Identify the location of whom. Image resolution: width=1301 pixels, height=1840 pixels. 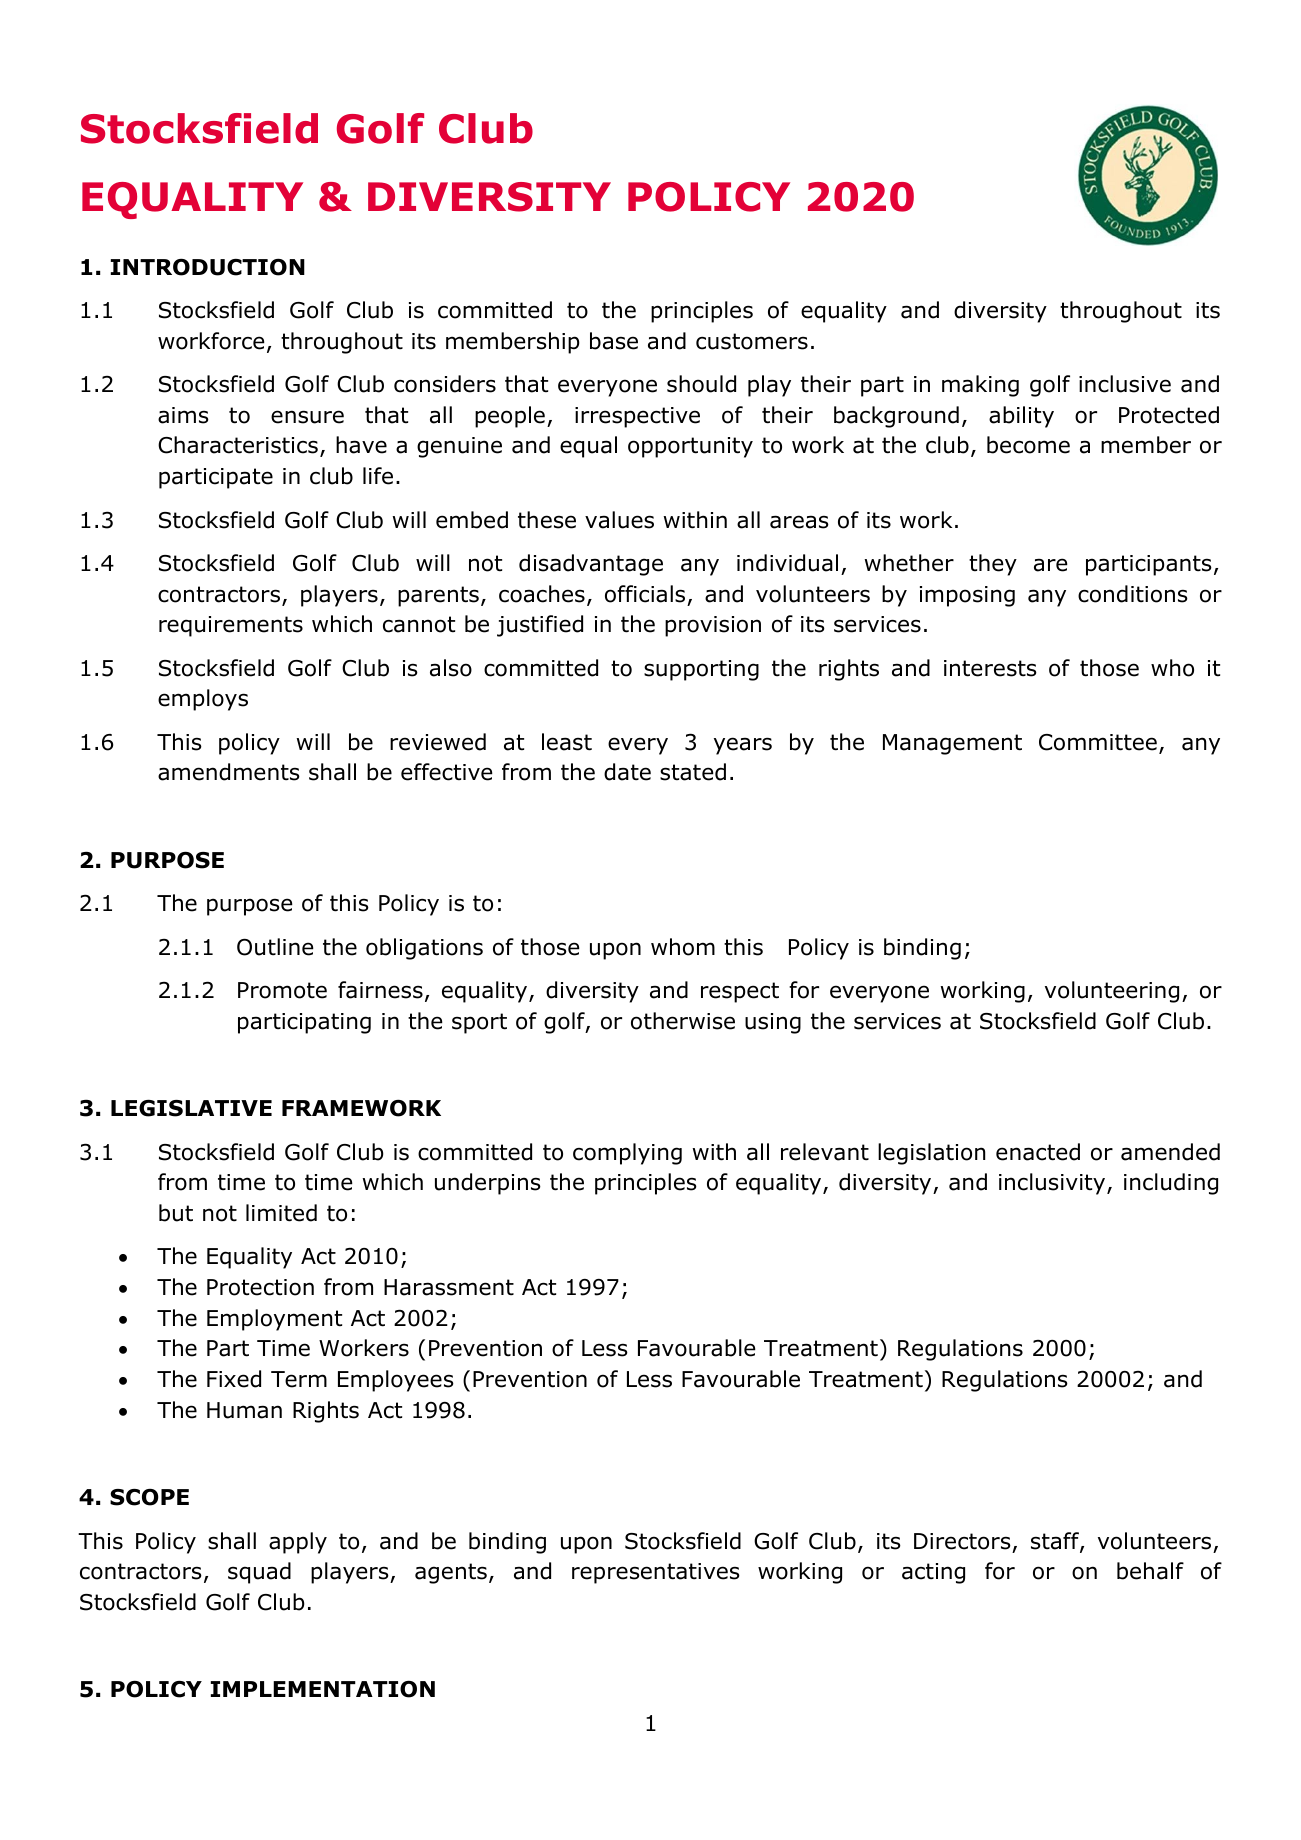
(683, 947).
